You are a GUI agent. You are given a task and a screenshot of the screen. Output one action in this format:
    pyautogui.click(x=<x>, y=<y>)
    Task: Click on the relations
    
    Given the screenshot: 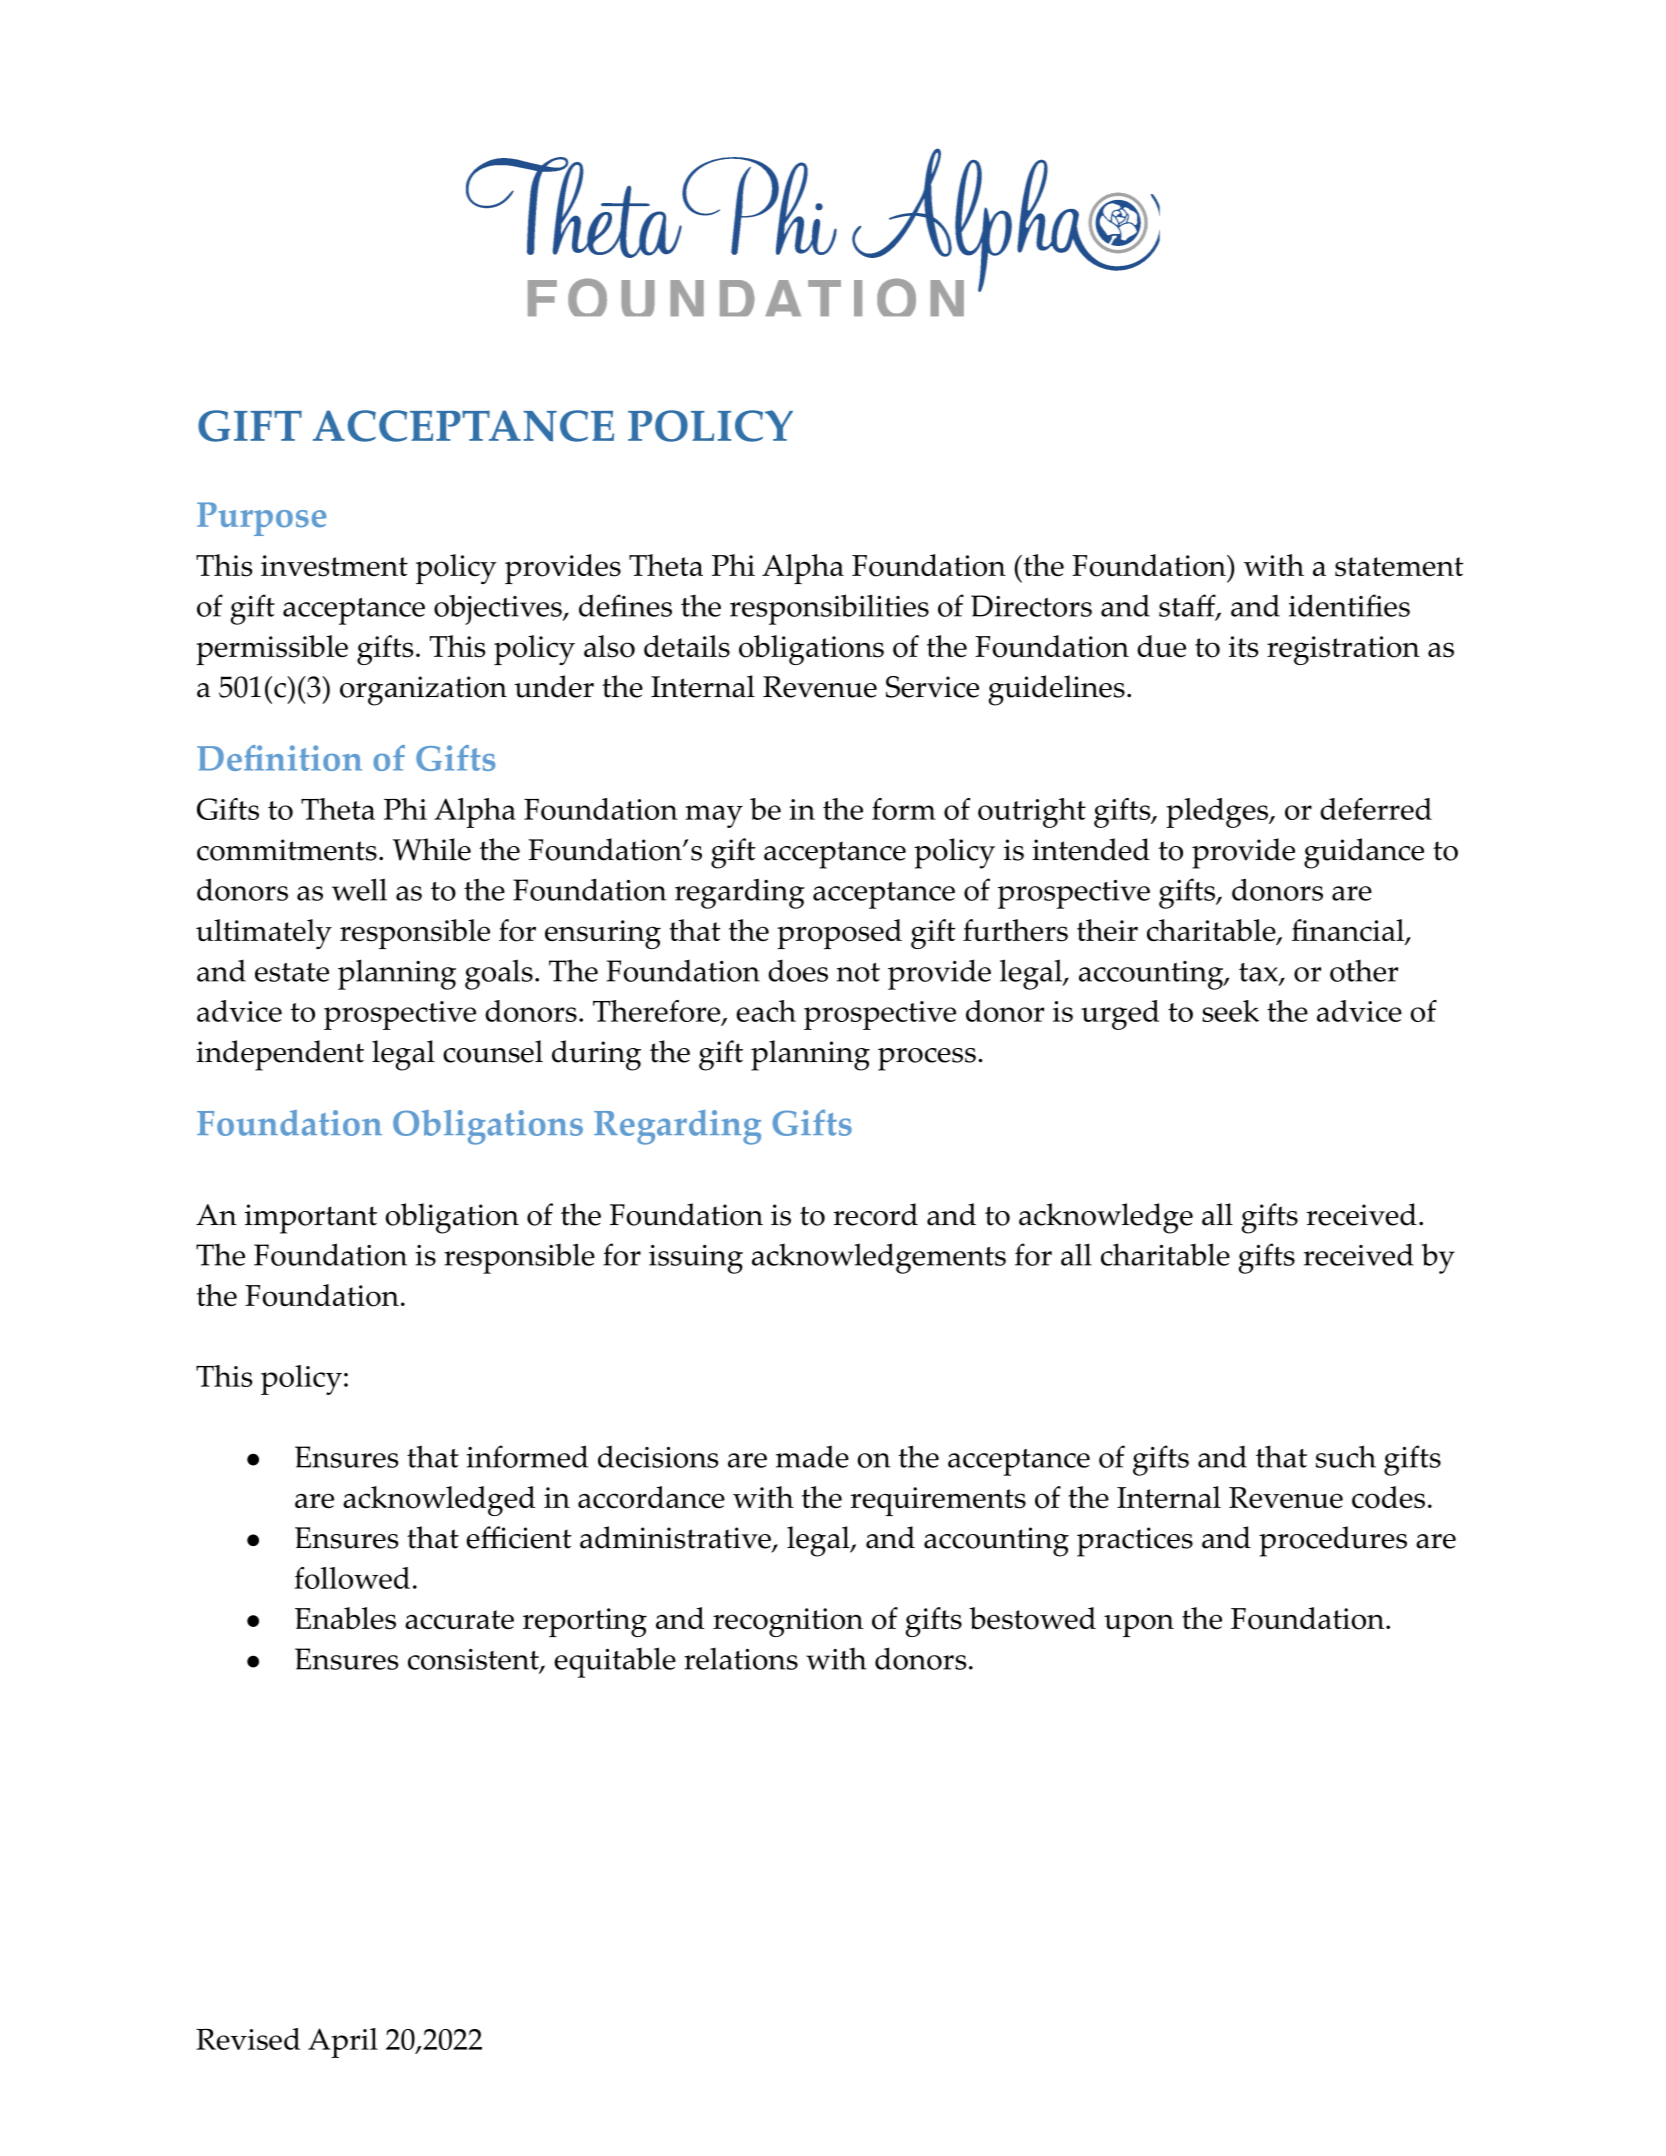 What is the action you would take?
    pyautogui.click(x=741, y=1659)
